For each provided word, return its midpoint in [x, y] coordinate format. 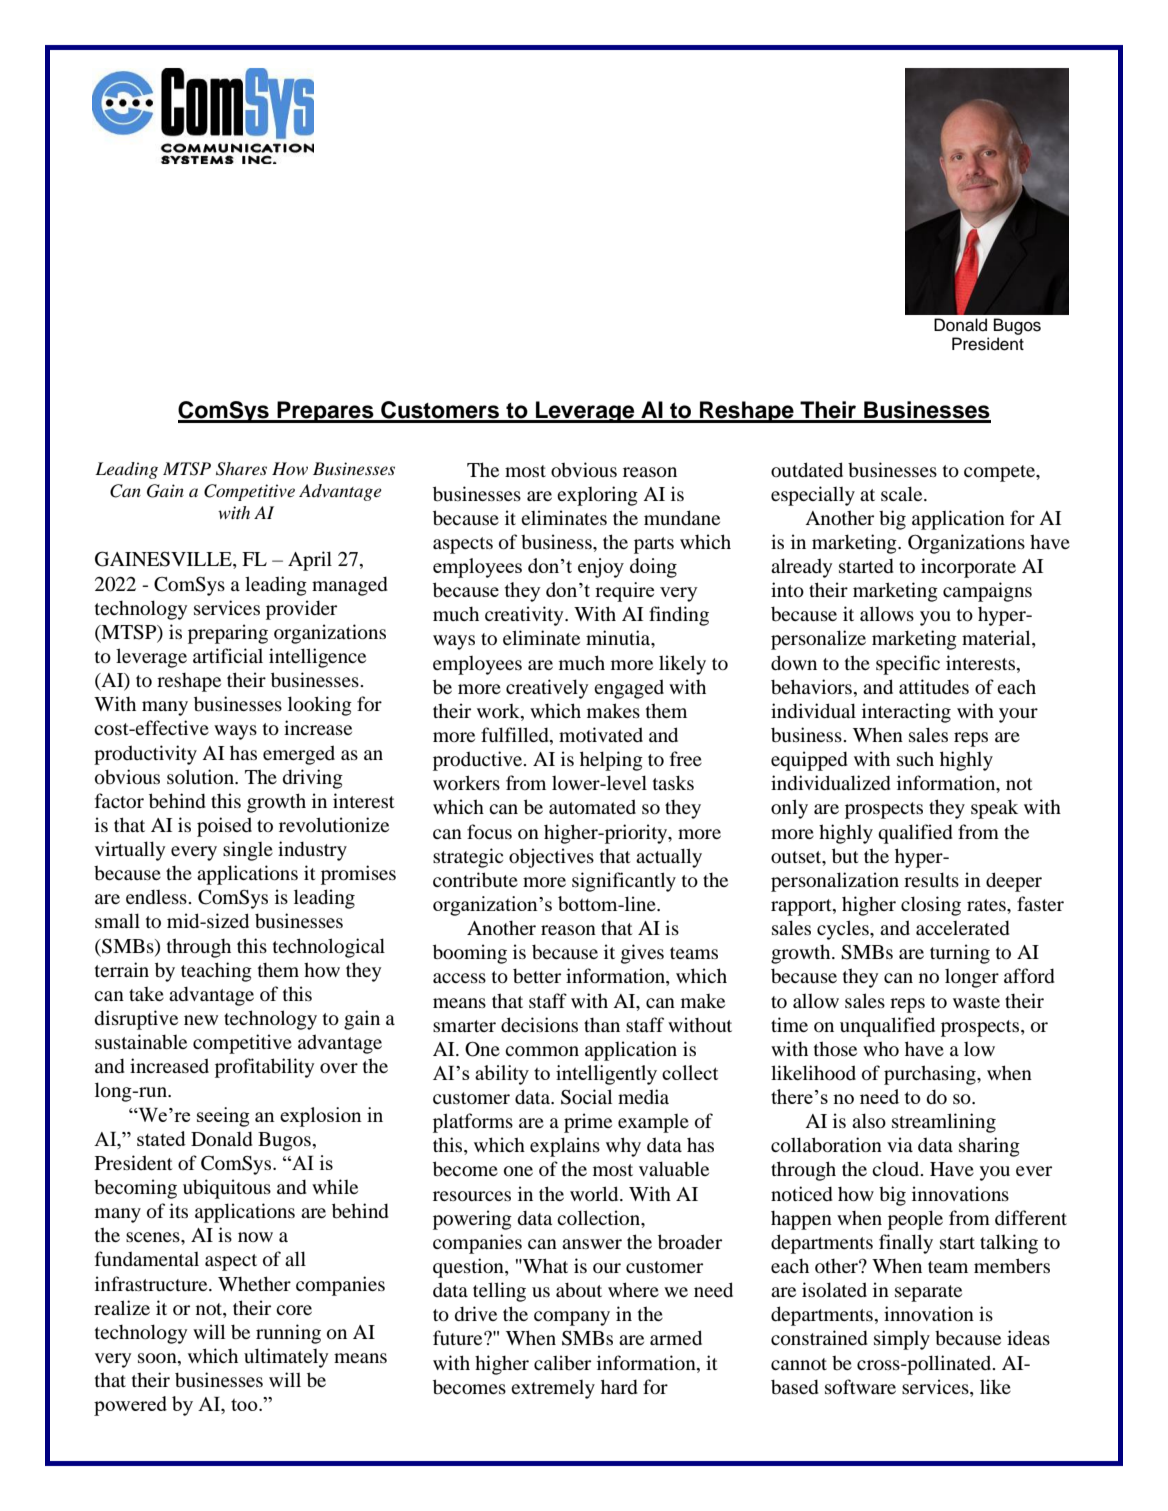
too [245, 1405]
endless [157, 896]
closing [931, 906]
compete [1000, 473]
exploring [597, 496]
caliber [562, 1362]
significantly [624, 882]
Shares [241, 469]
